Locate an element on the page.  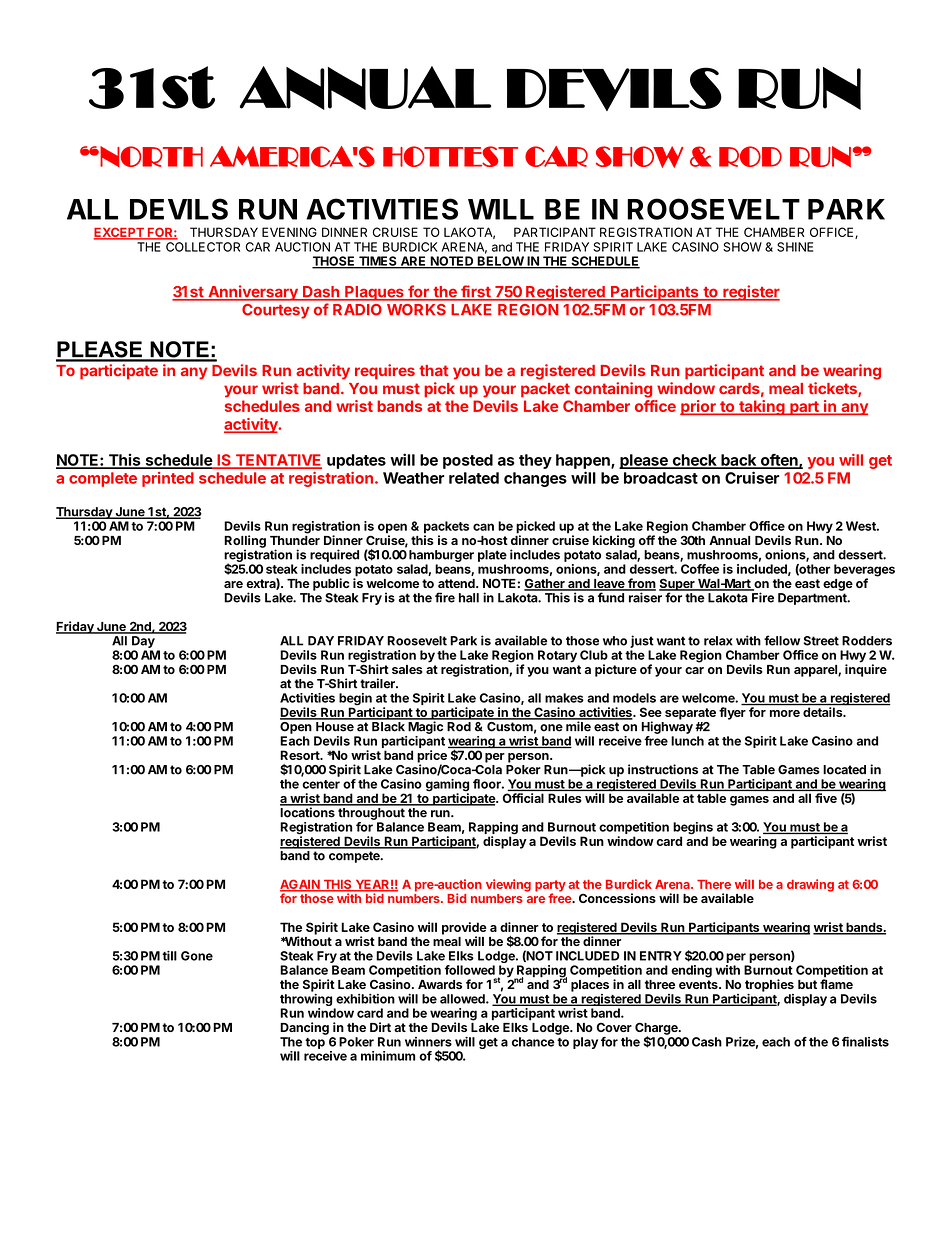
SHINE is located at coordinates (795, 247).
